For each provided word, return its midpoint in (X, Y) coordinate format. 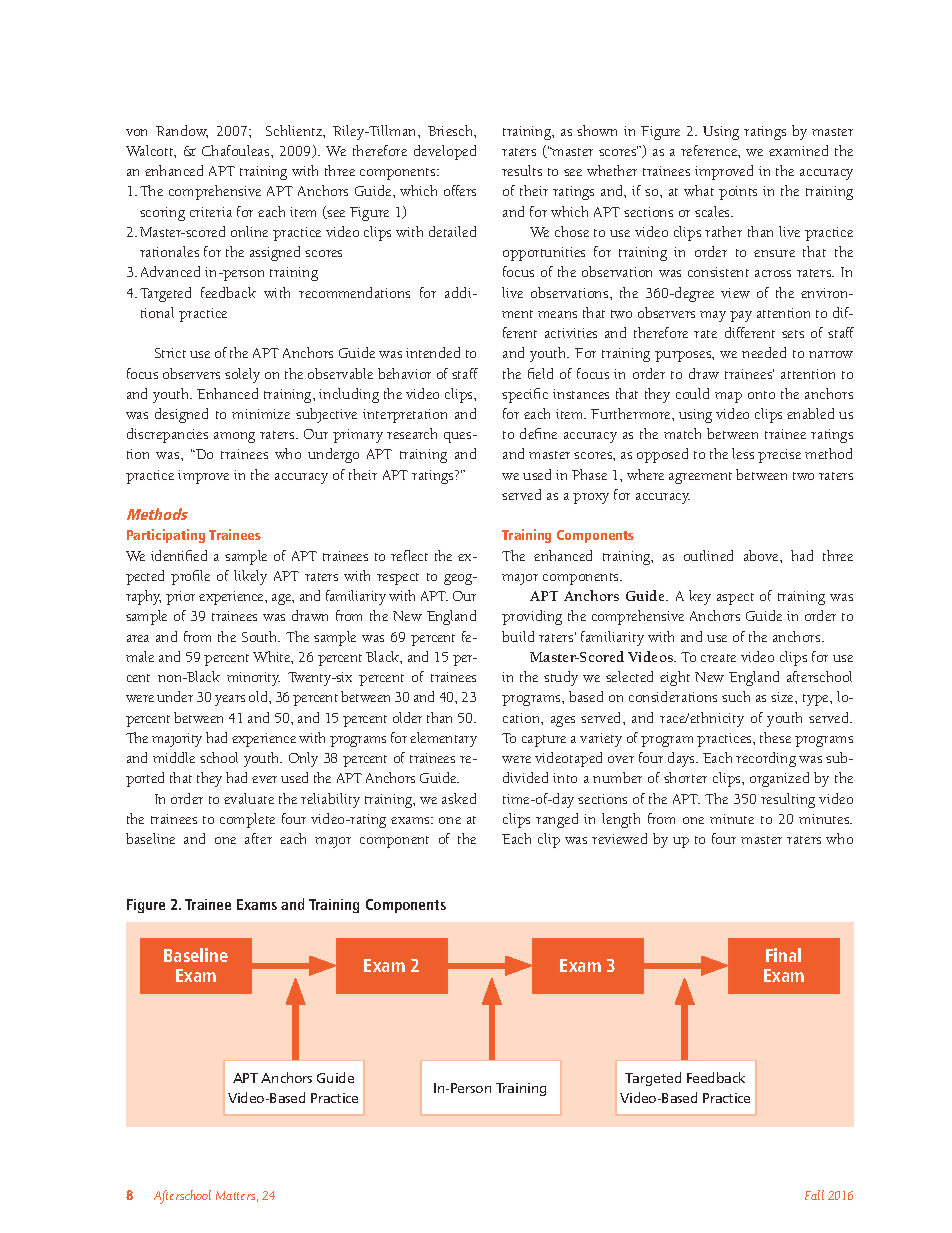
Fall (814, 1195)
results (522, 170)
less (743, 453)
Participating (166, 536)
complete (247, 820)
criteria (211, 212)
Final (783, 955)
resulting (788, 800)
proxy (591, 498)
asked (459, 798)
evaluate (249, 798)
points (738, 193)
